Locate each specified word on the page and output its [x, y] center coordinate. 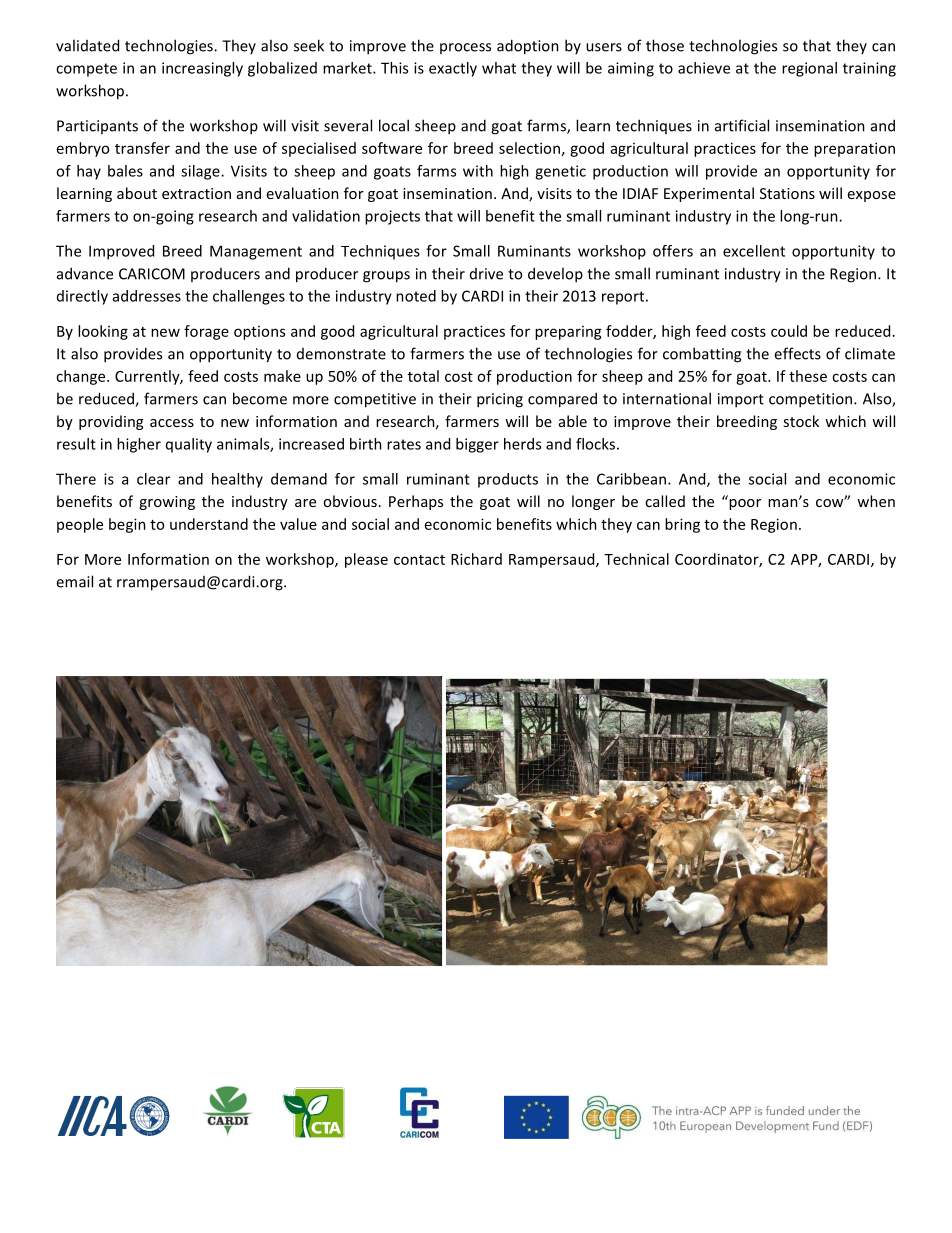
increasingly [202, 69]
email [74, 581]
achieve [704, 68]
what [499, 68]
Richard [476, 559]
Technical [636, 559]
